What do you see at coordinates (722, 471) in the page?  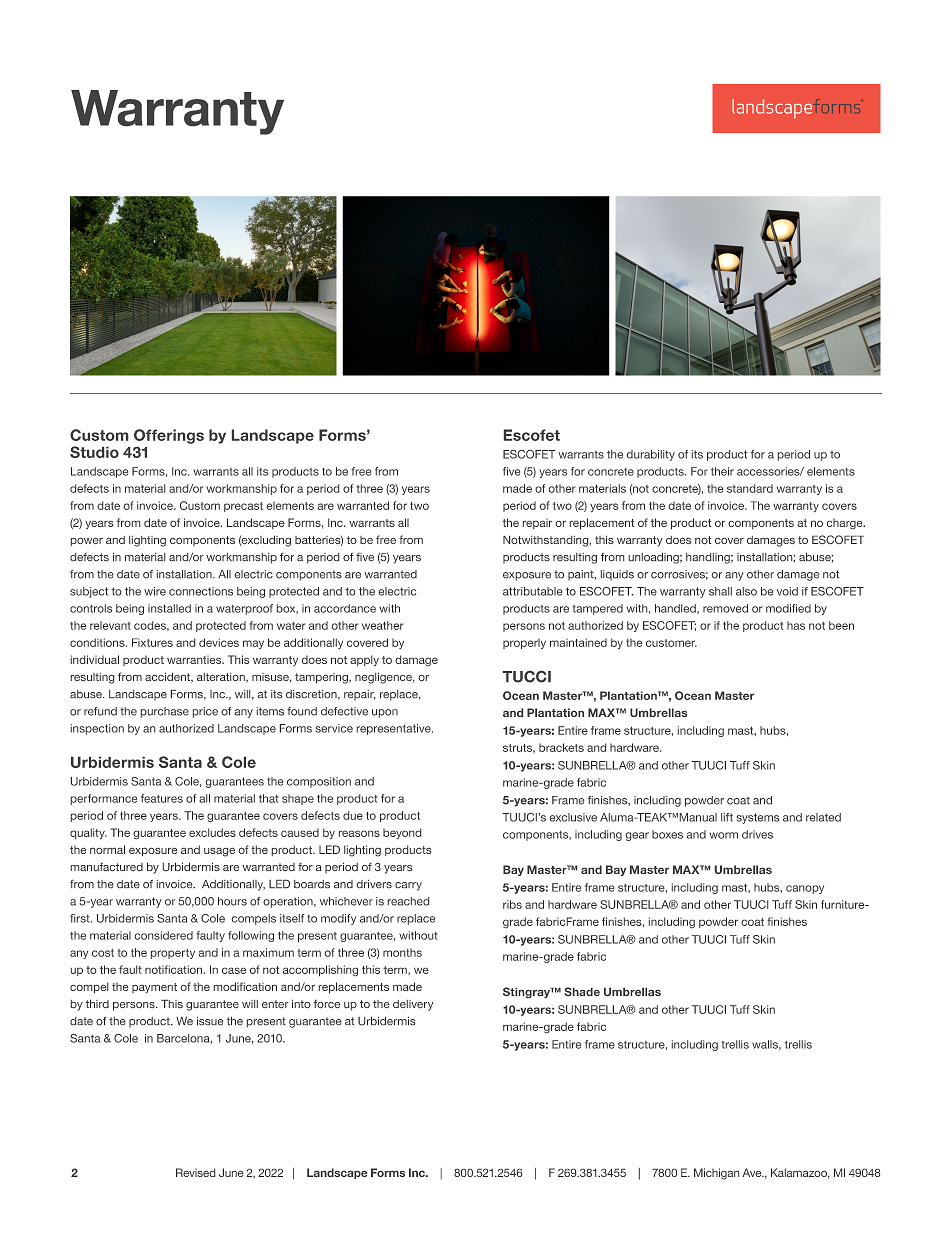 I see `their` at bounding box center [722, 471].
